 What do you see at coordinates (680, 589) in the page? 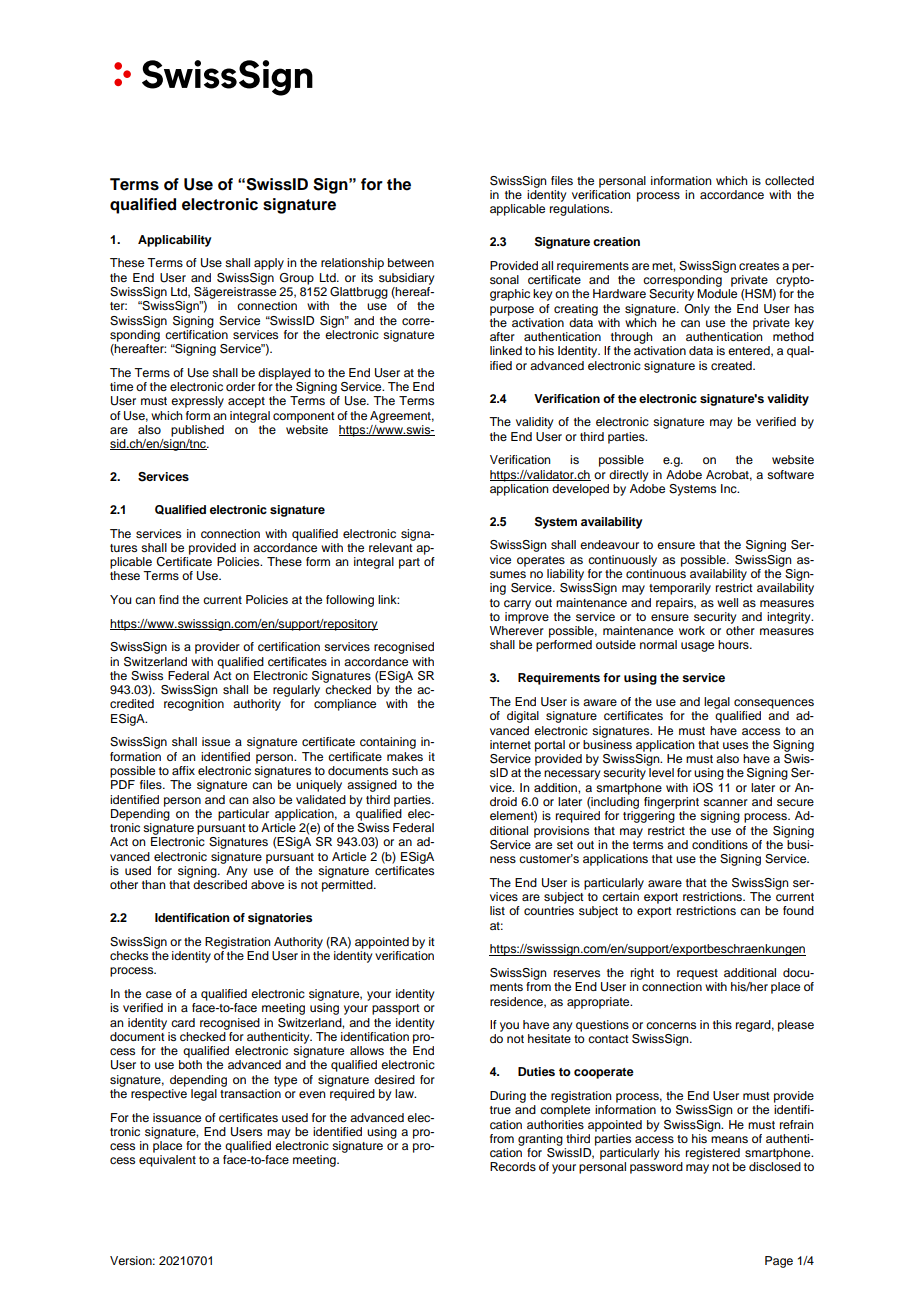
I see `temporarily` at bounding box center [680, 589].
